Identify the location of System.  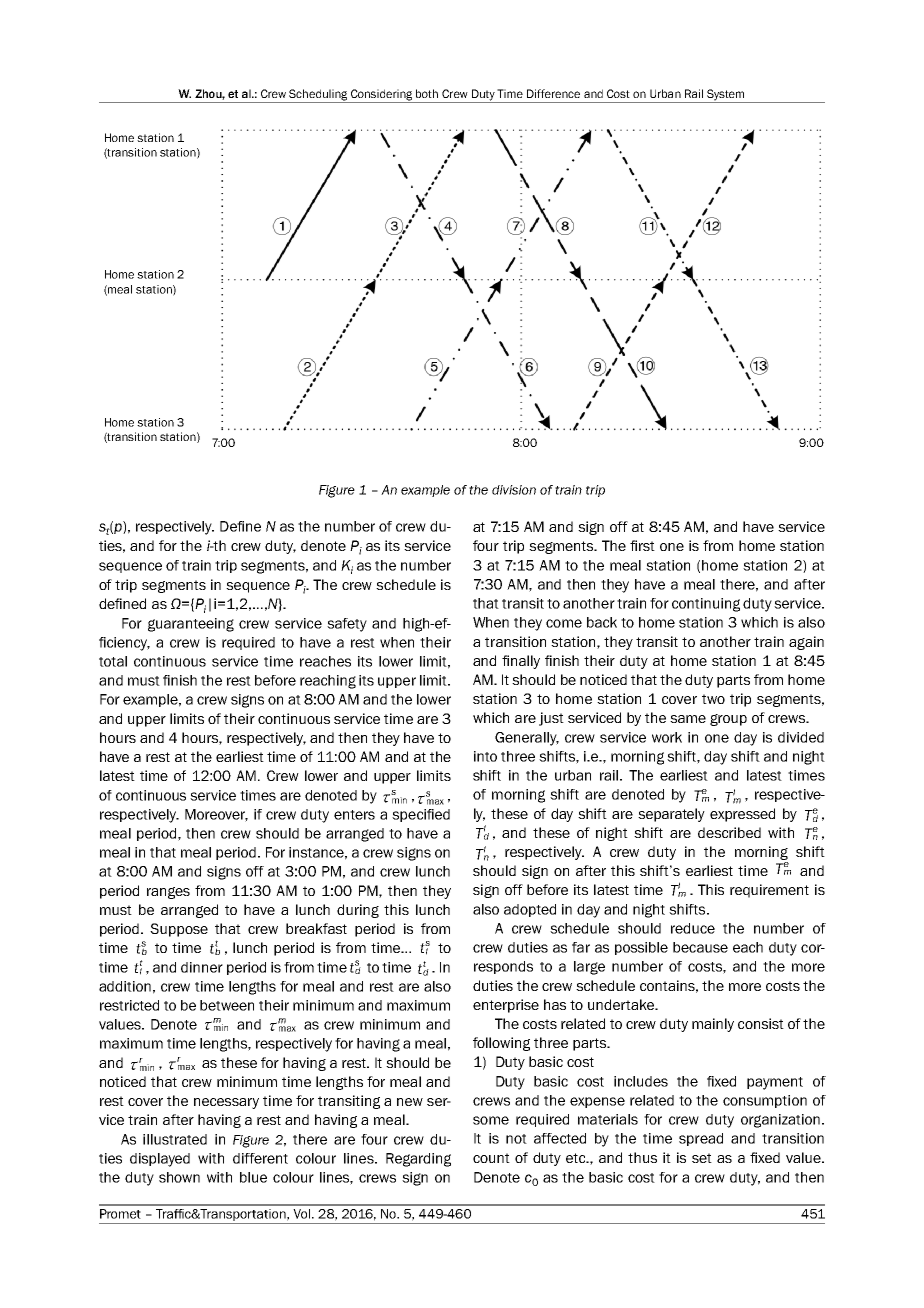
(726, 96).
